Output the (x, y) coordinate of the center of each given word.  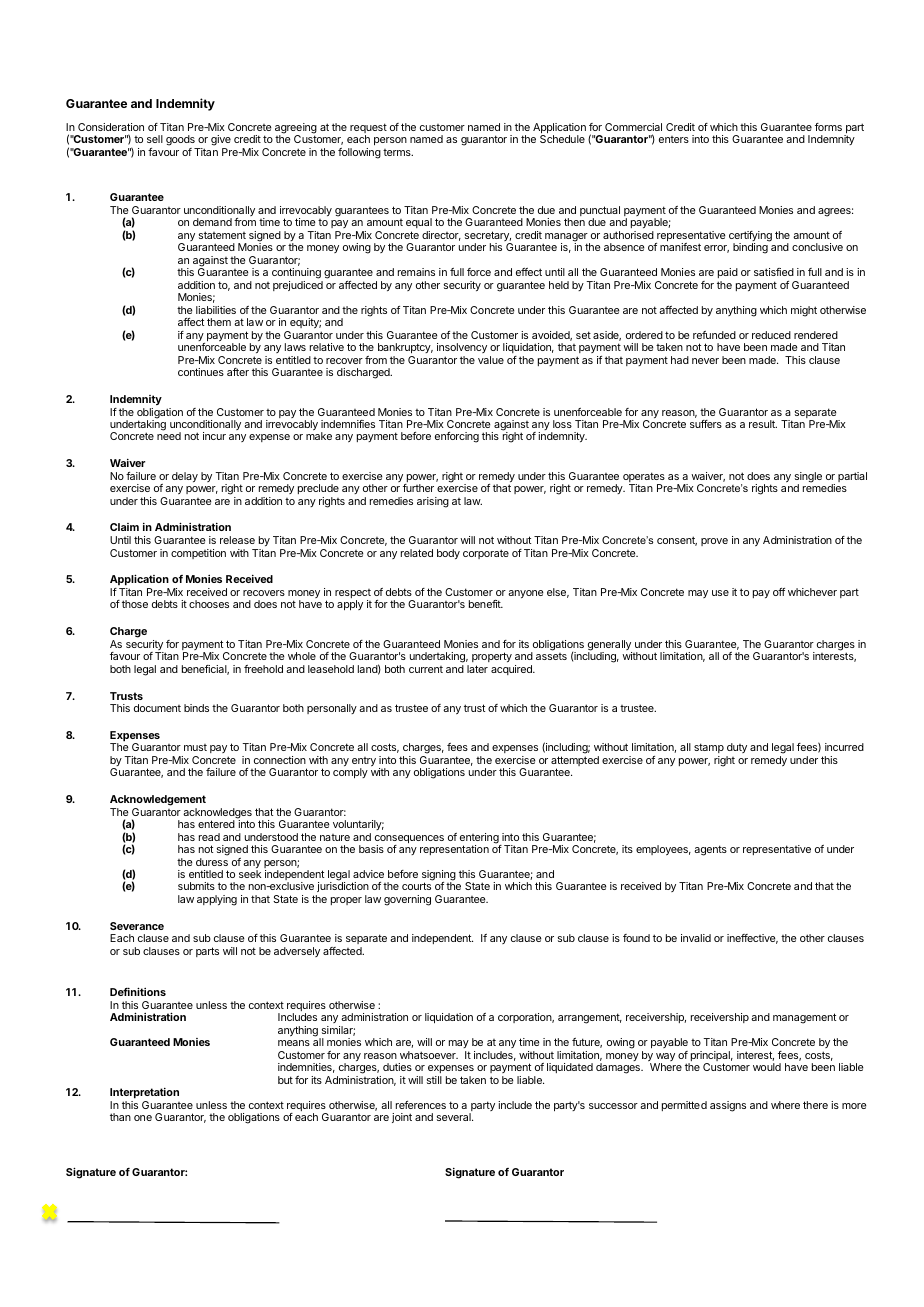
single (808, 478)
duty (736, 750)
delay (185, 477)
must (195, 747)
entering (480, 839)
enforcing (457, 437)
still (434, 1080)
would (767, 1067)
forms (828, 127)
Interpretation (144, 1093)
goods (181, 142)
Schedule (562, 139)
